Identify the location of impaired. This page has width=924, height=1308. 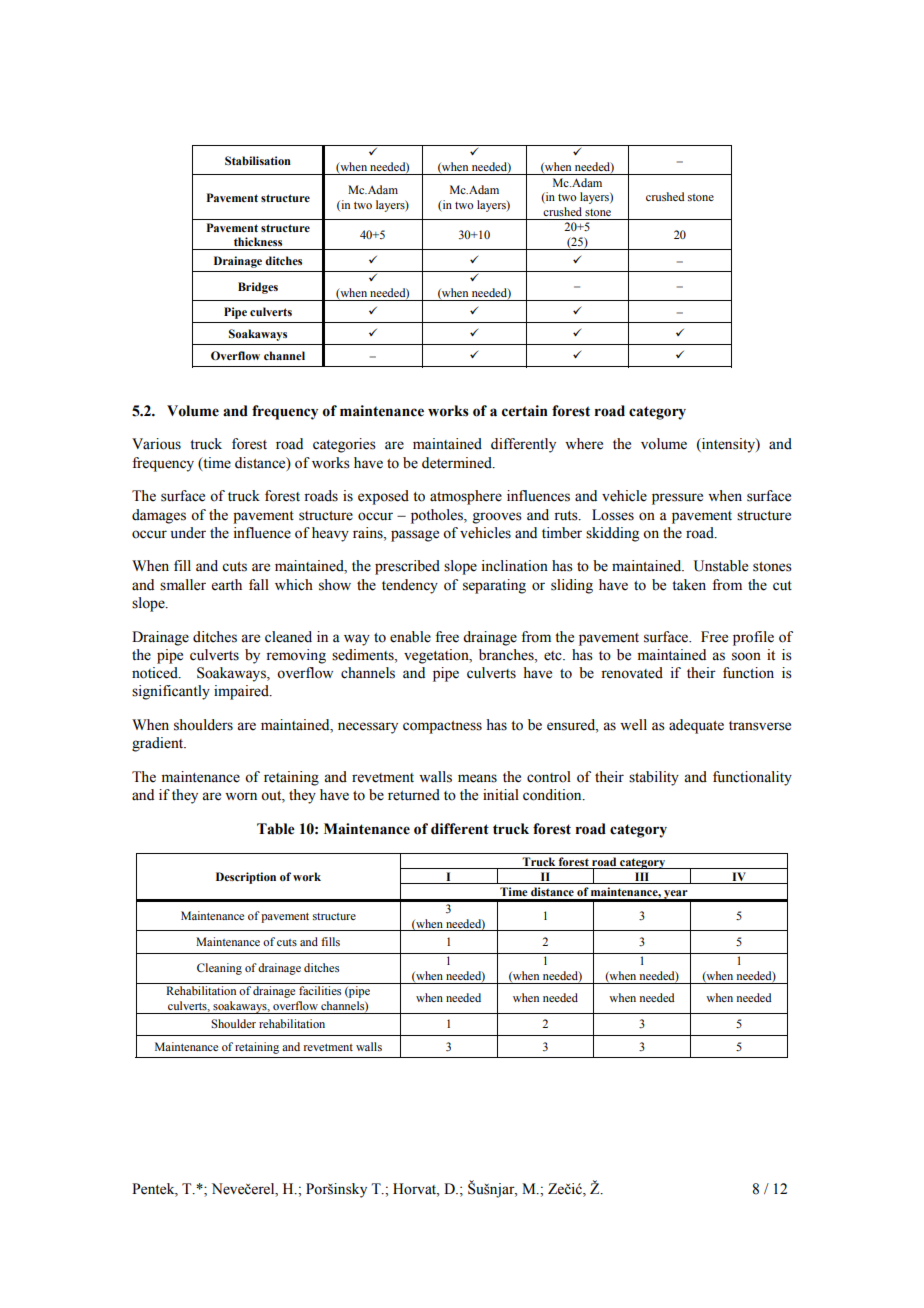
(242, 692).
